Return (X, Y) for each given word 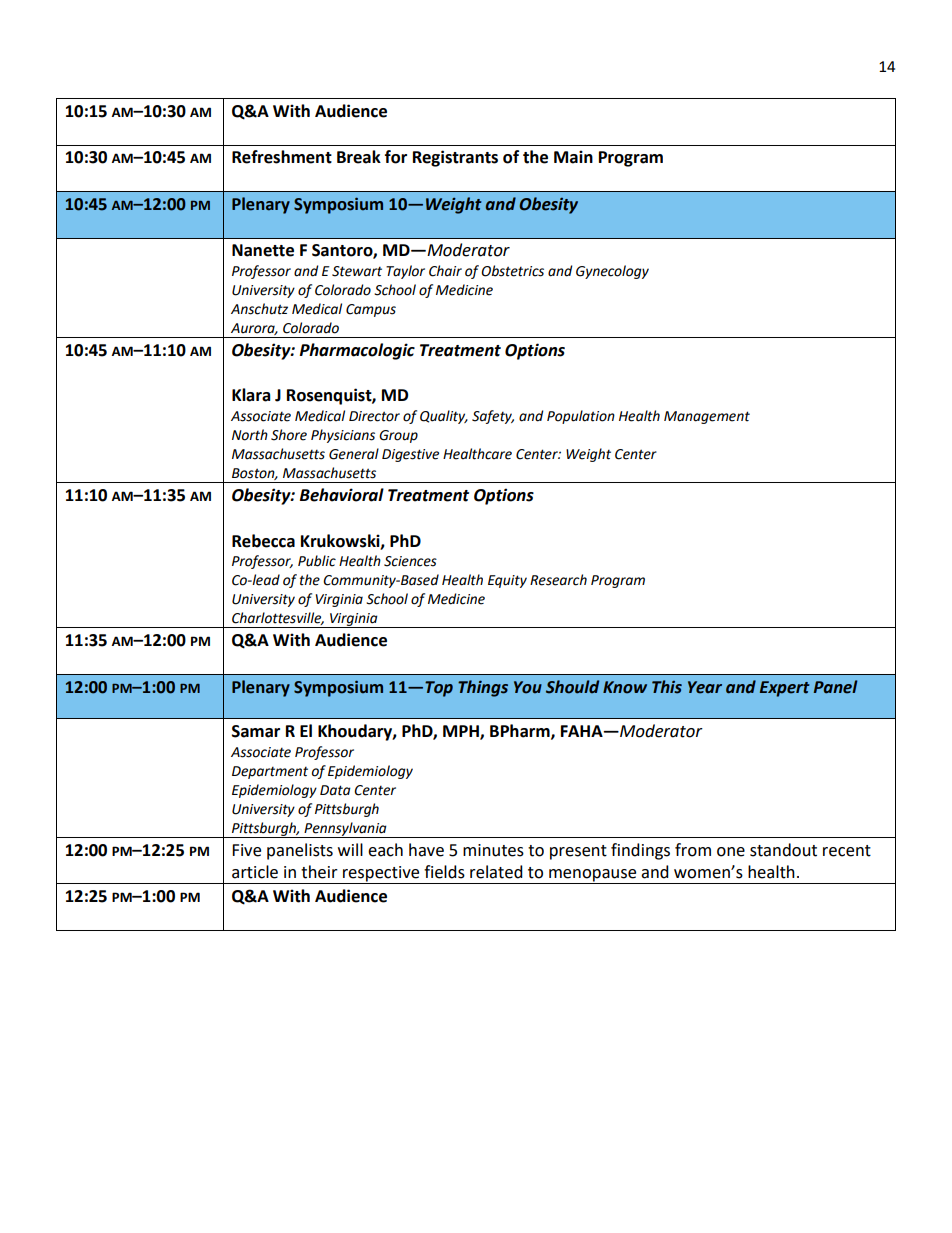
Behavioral (342, 495)
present (578, 852)
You (528, 687)
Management (707, 417)
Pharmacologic (357, 351)
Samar (256, 731)
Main (573, 157)
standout (783, 850)
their (319, 872)
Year (705, 687)
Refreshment (282, 157)
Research (558, 580)
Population (581, 417)
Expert (785, 689)
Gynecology (612, 272)
